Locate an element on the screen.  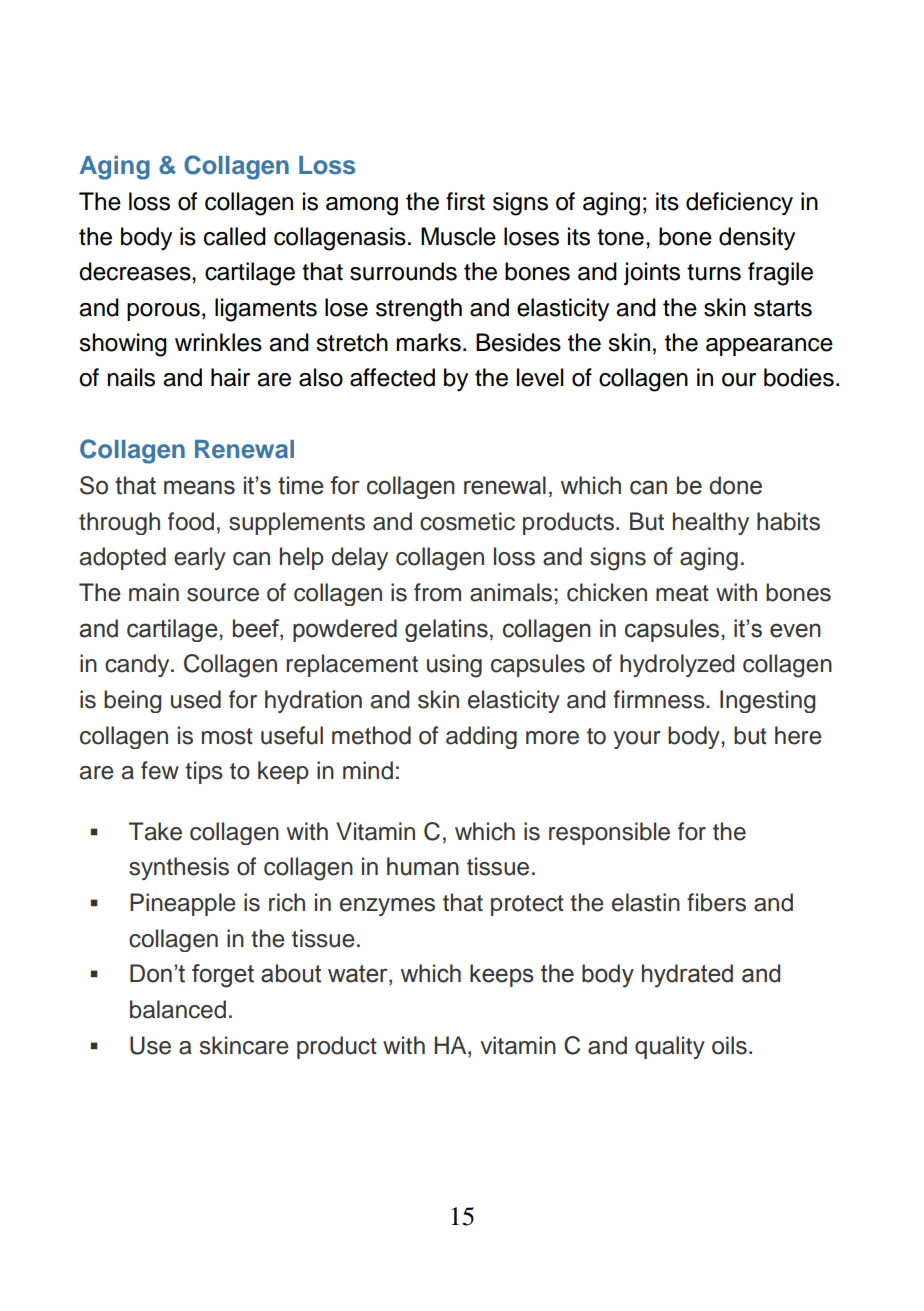
cosmetic is located at coordinates (467, 521).
